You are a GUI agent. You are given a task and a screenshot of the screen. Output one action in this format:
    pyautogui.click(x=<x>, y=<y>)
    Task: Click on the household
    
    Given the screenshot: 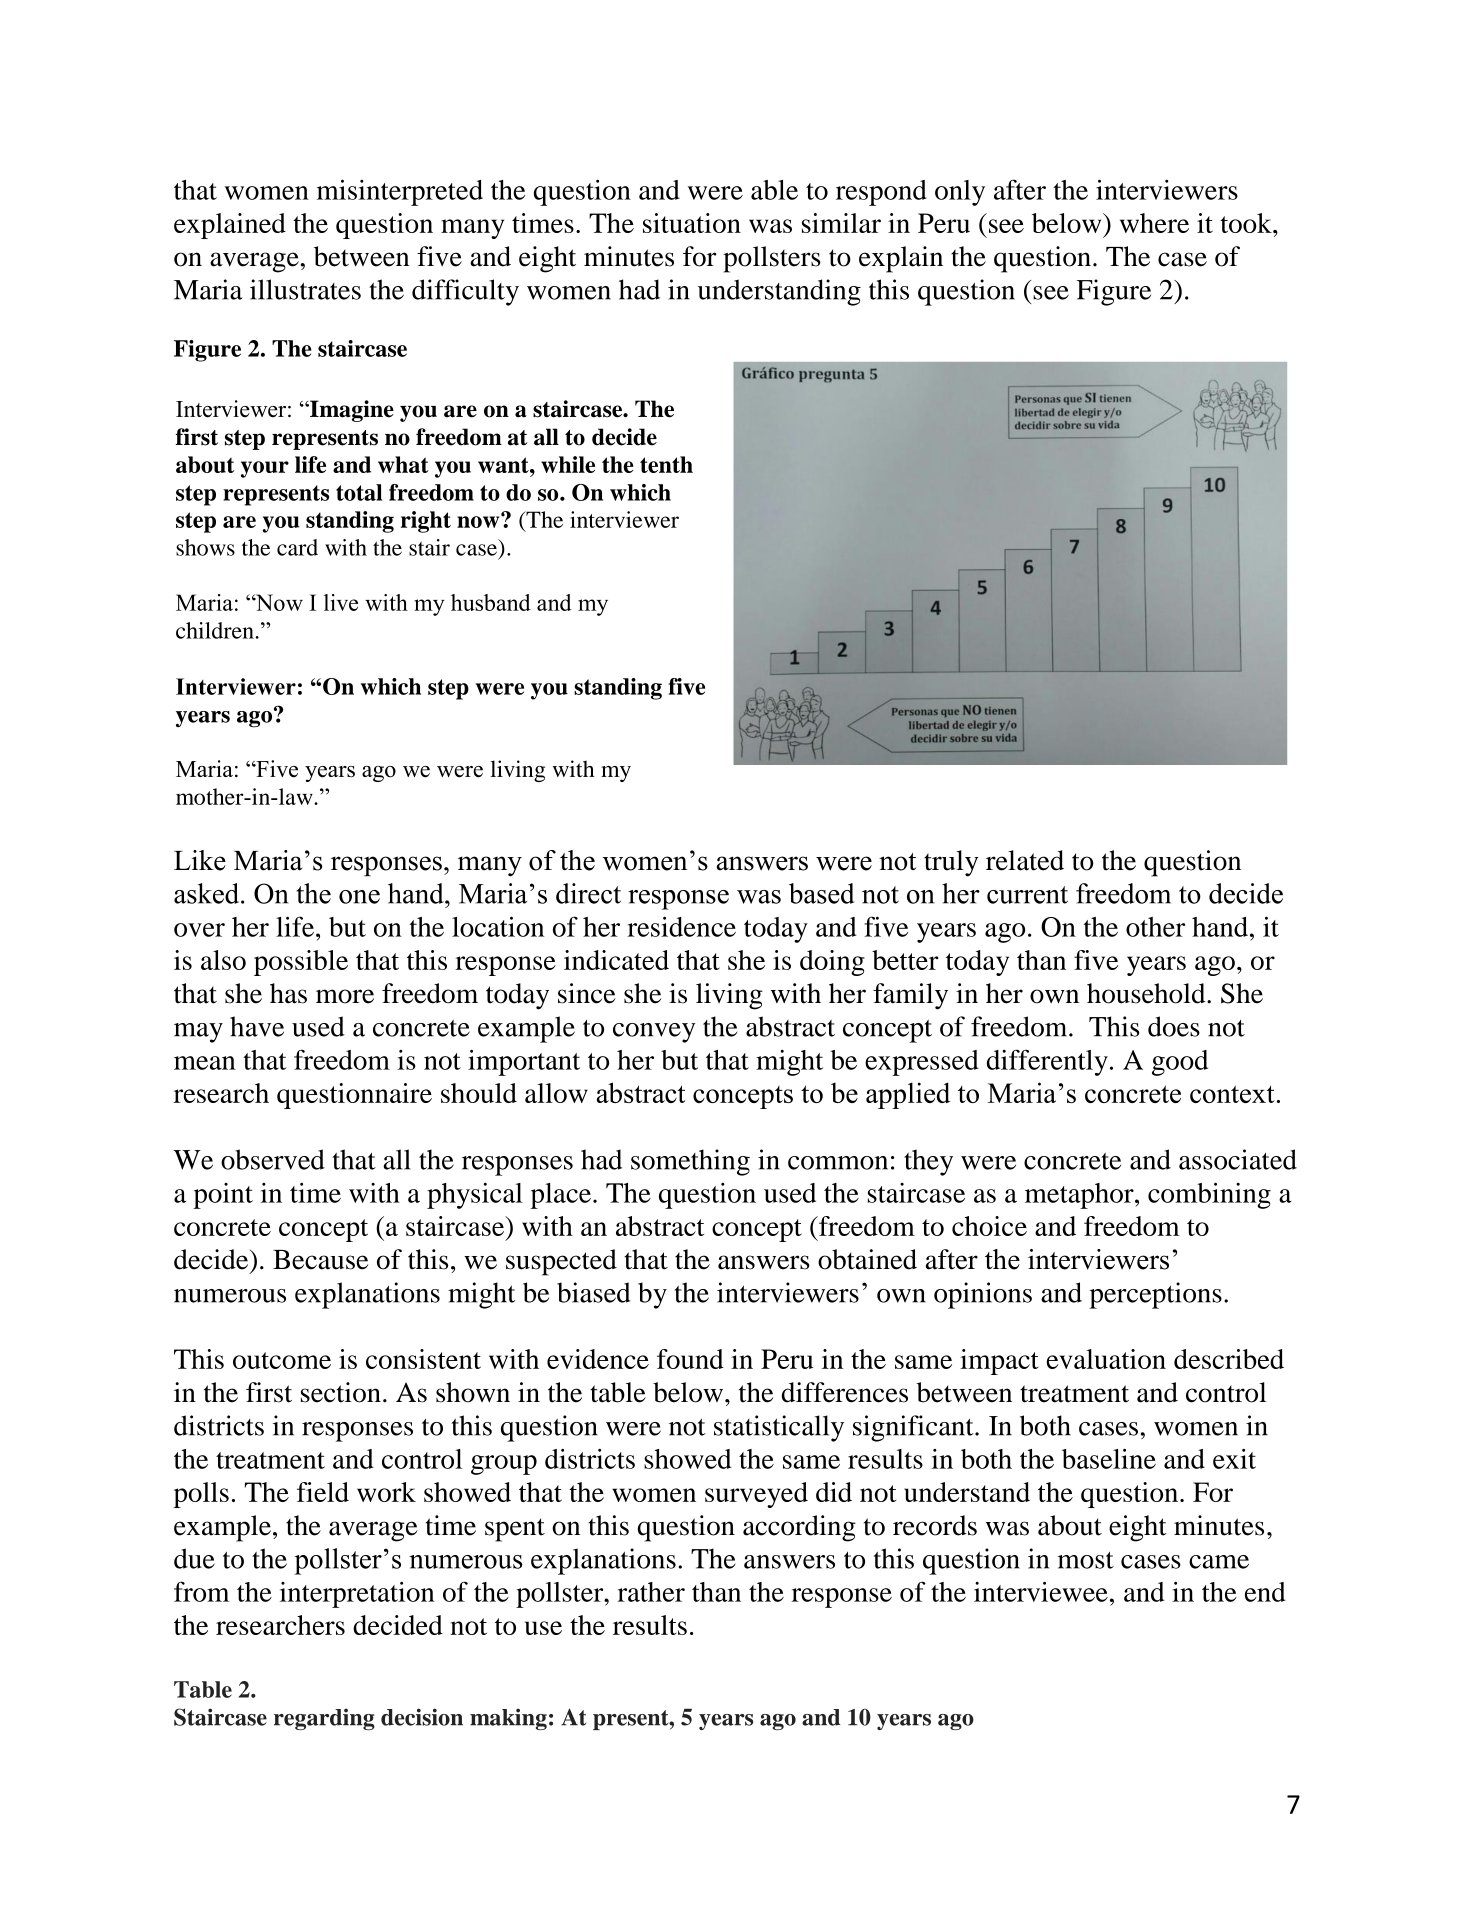 What is the action you would take?
    pyautogui.click(x=1147, y=993)
